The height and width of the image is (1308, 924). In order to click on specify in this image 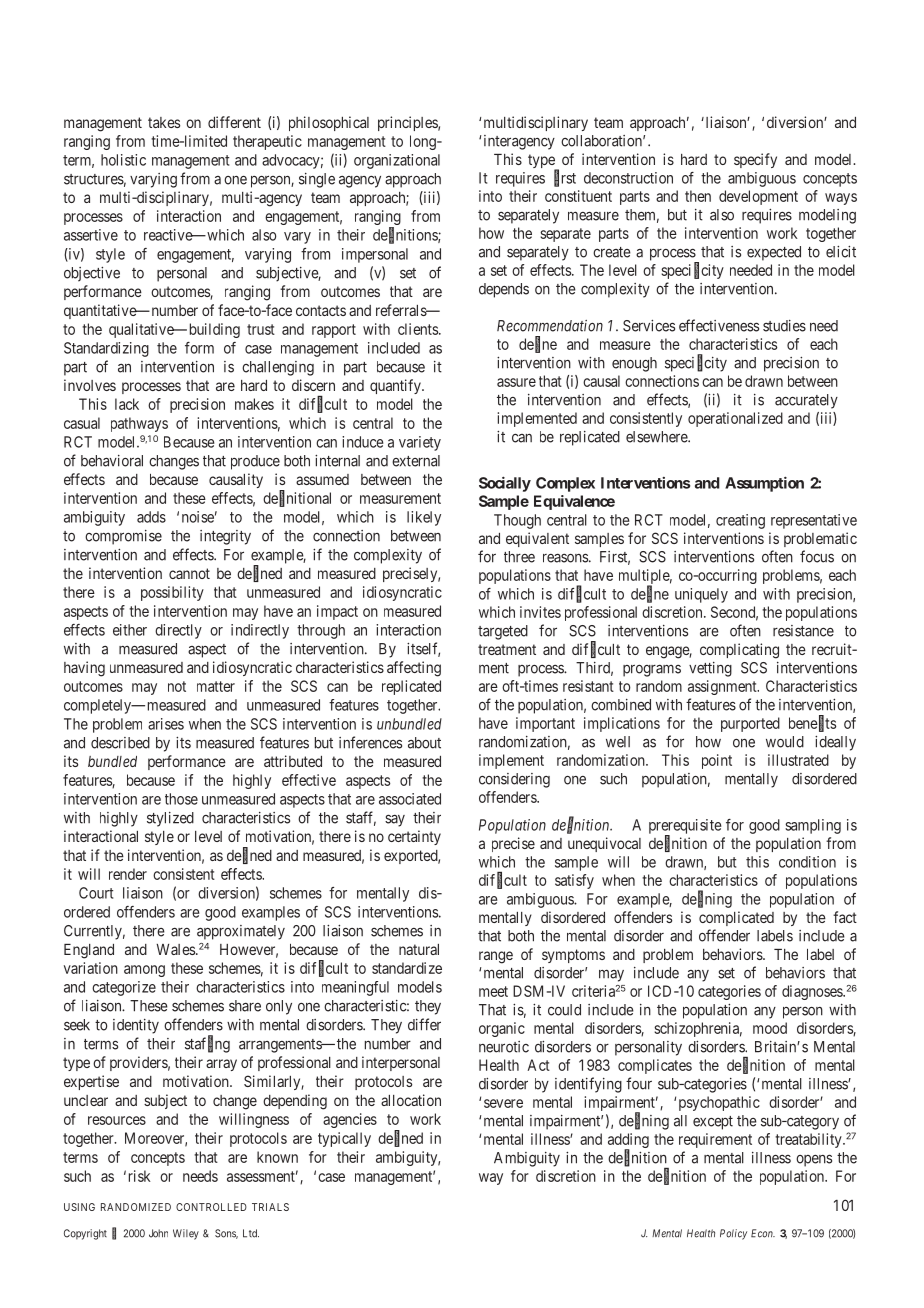, I will do `click(755, 160)`.
